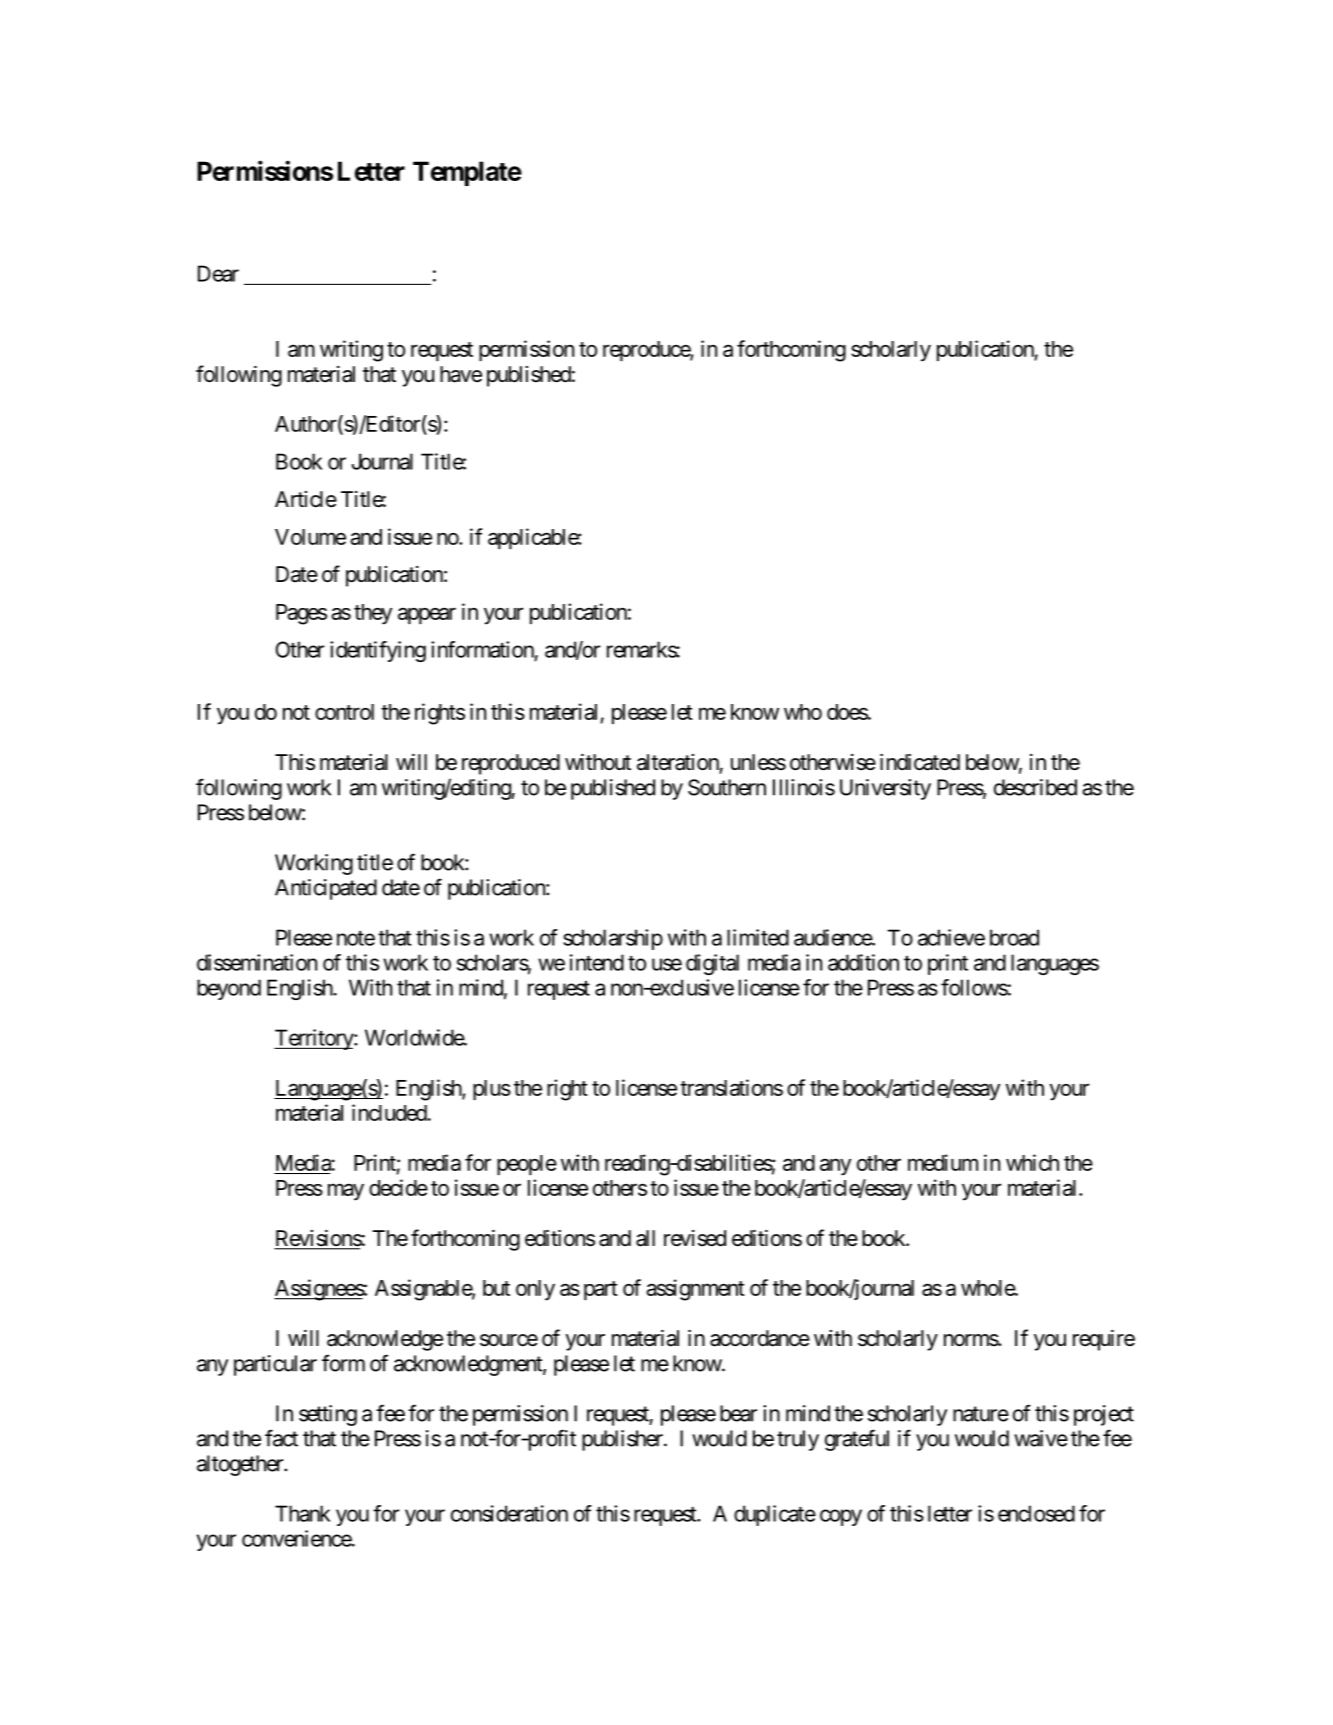  I want to click on Dear, so click(218, 273).
